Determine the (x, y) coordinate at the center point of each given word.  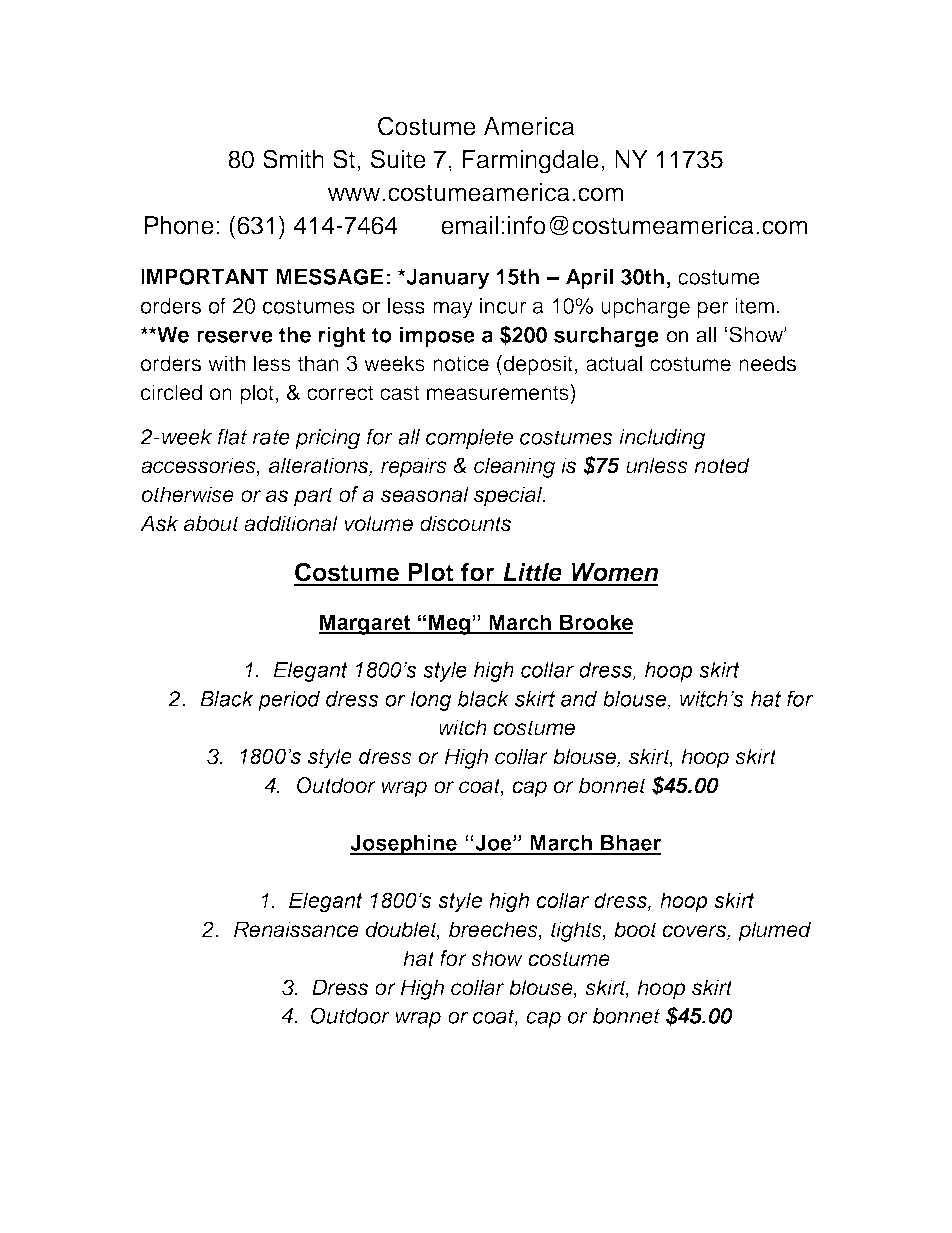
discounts (465, 523)
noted (722, 465)
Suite (398, 159)
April (589, 278)
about (211, 523)
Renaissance (296, 929)
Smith (293, 159)
